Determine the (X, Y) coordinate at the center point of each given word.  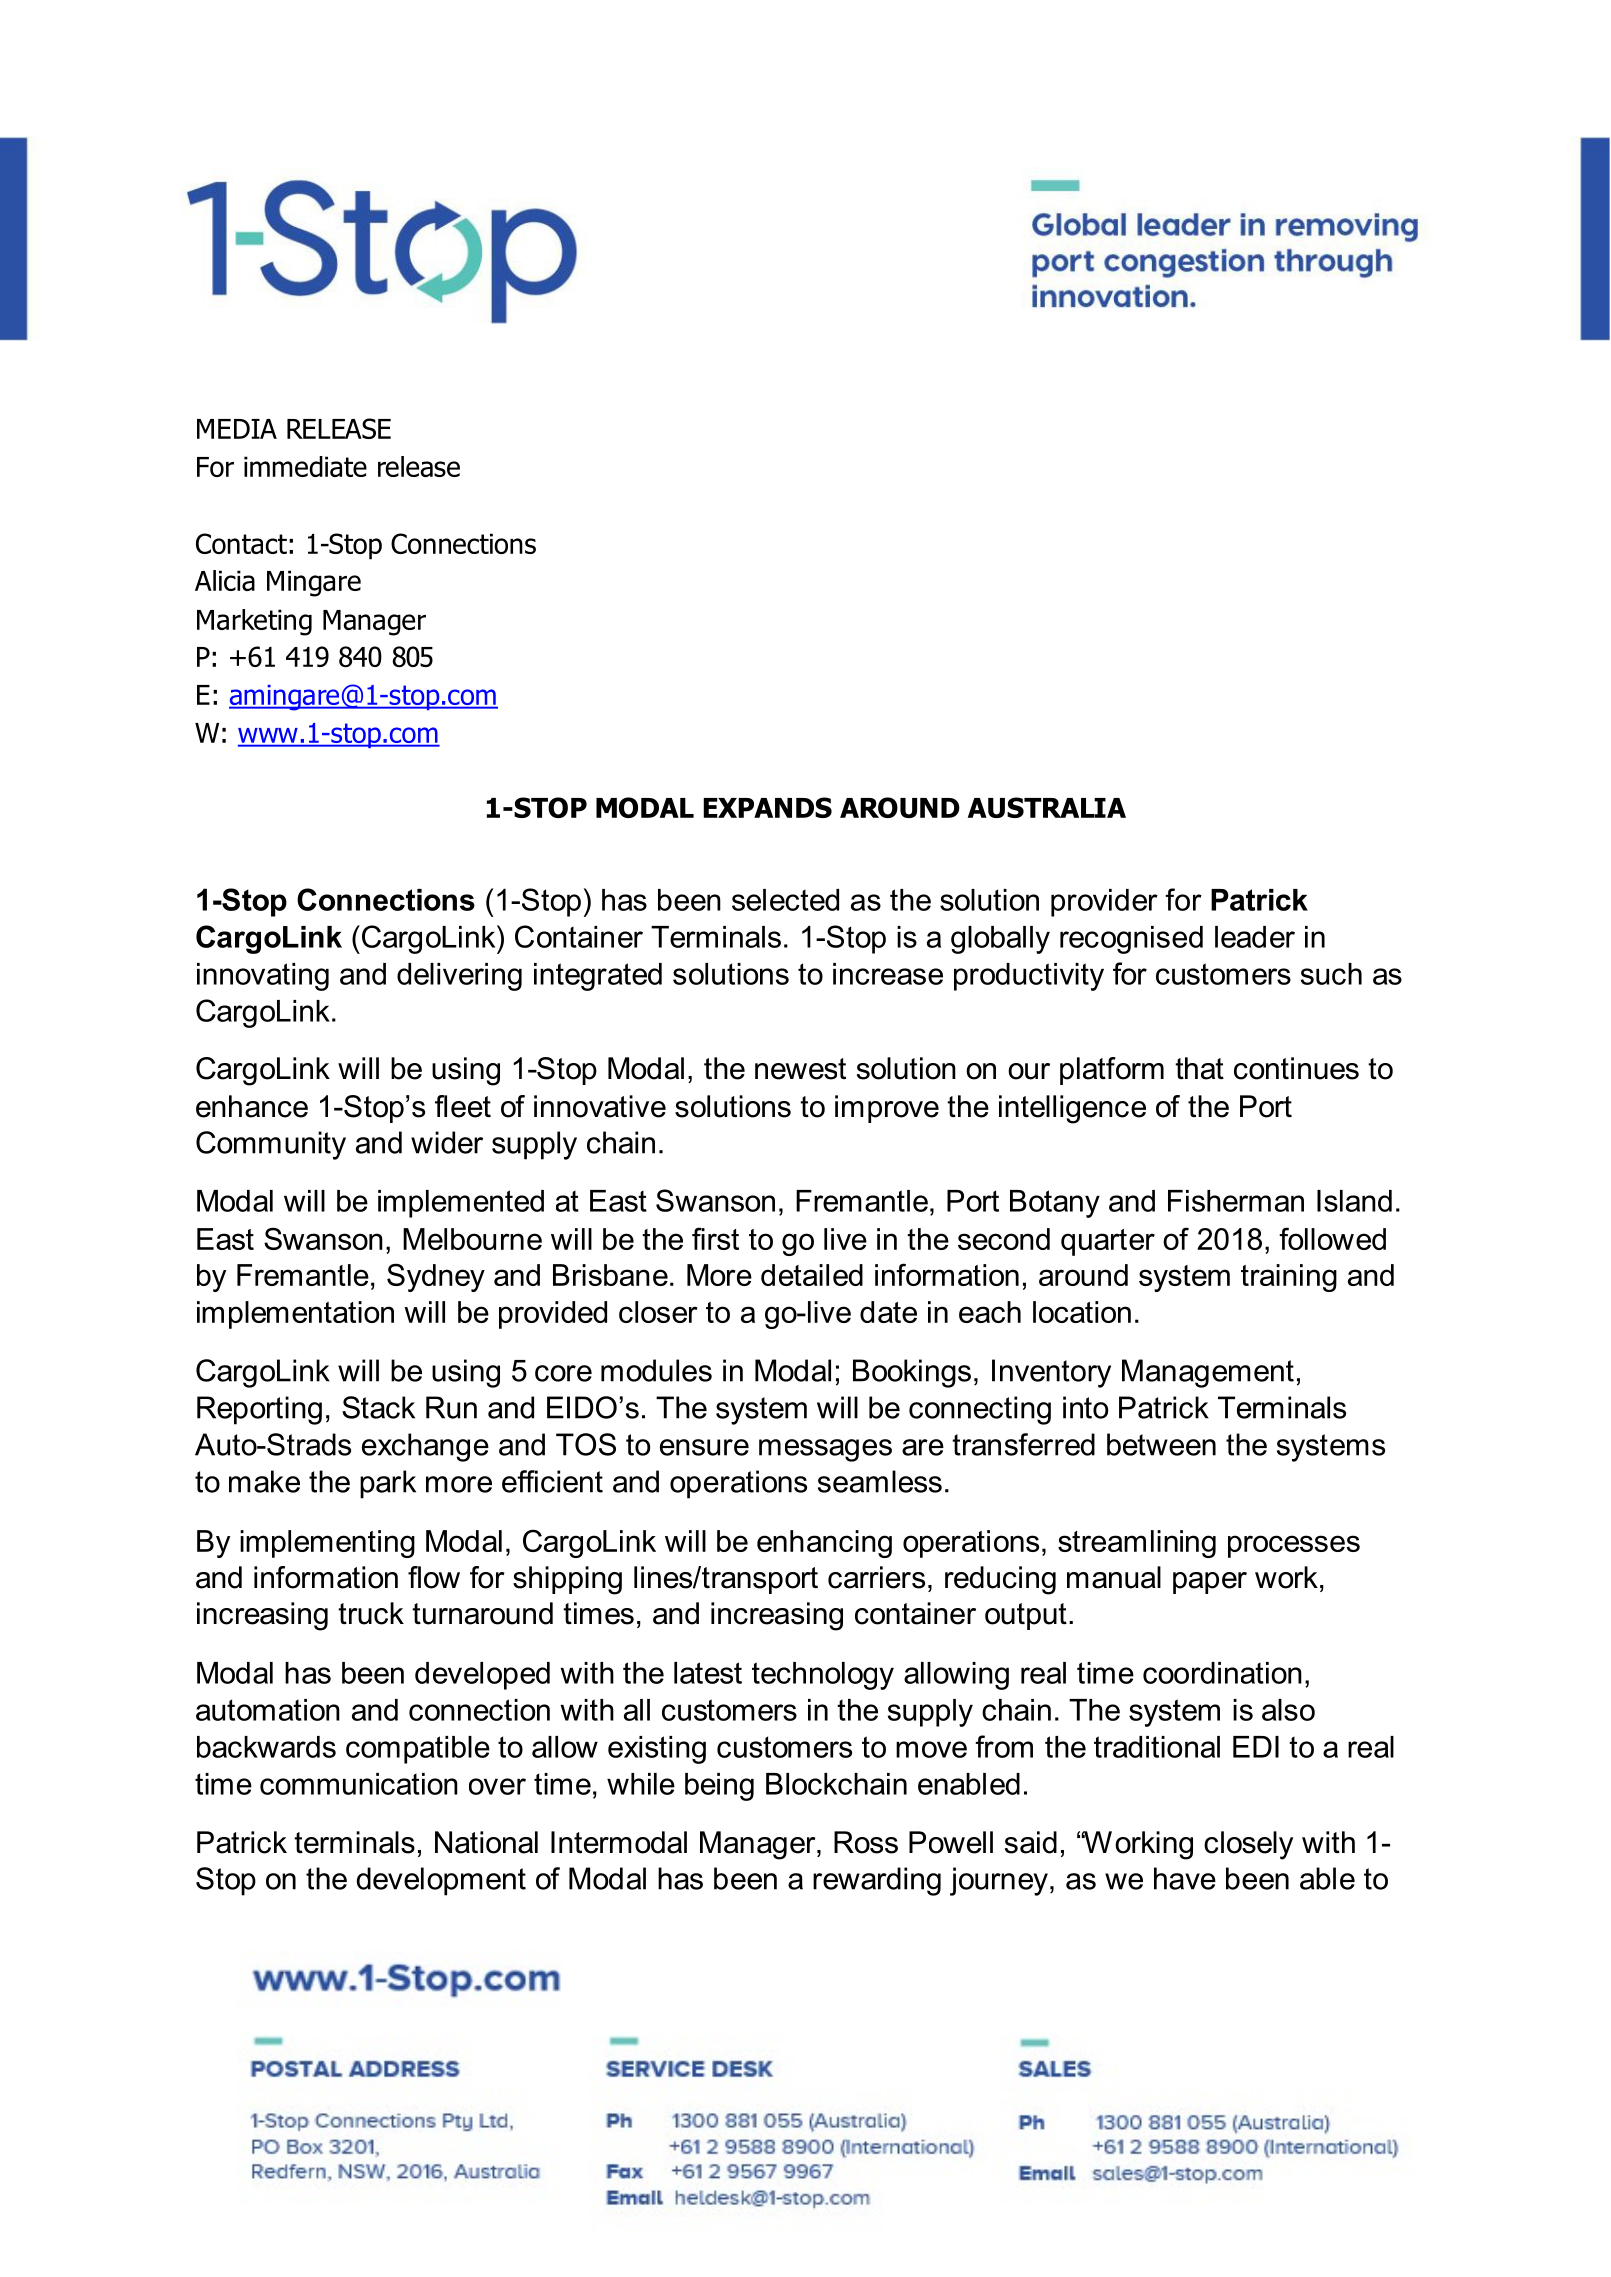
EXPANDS (767, 807)
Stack (378, 1407)
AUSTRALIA (1047, 807)
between (1161, 1444)
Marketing (254, 622)
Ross (866, 1842)
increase (888, 974)
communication (359, 1784)
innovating (263, 977)
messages (825, 1450)
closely (1248, 1845)
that (1199, 1068)
